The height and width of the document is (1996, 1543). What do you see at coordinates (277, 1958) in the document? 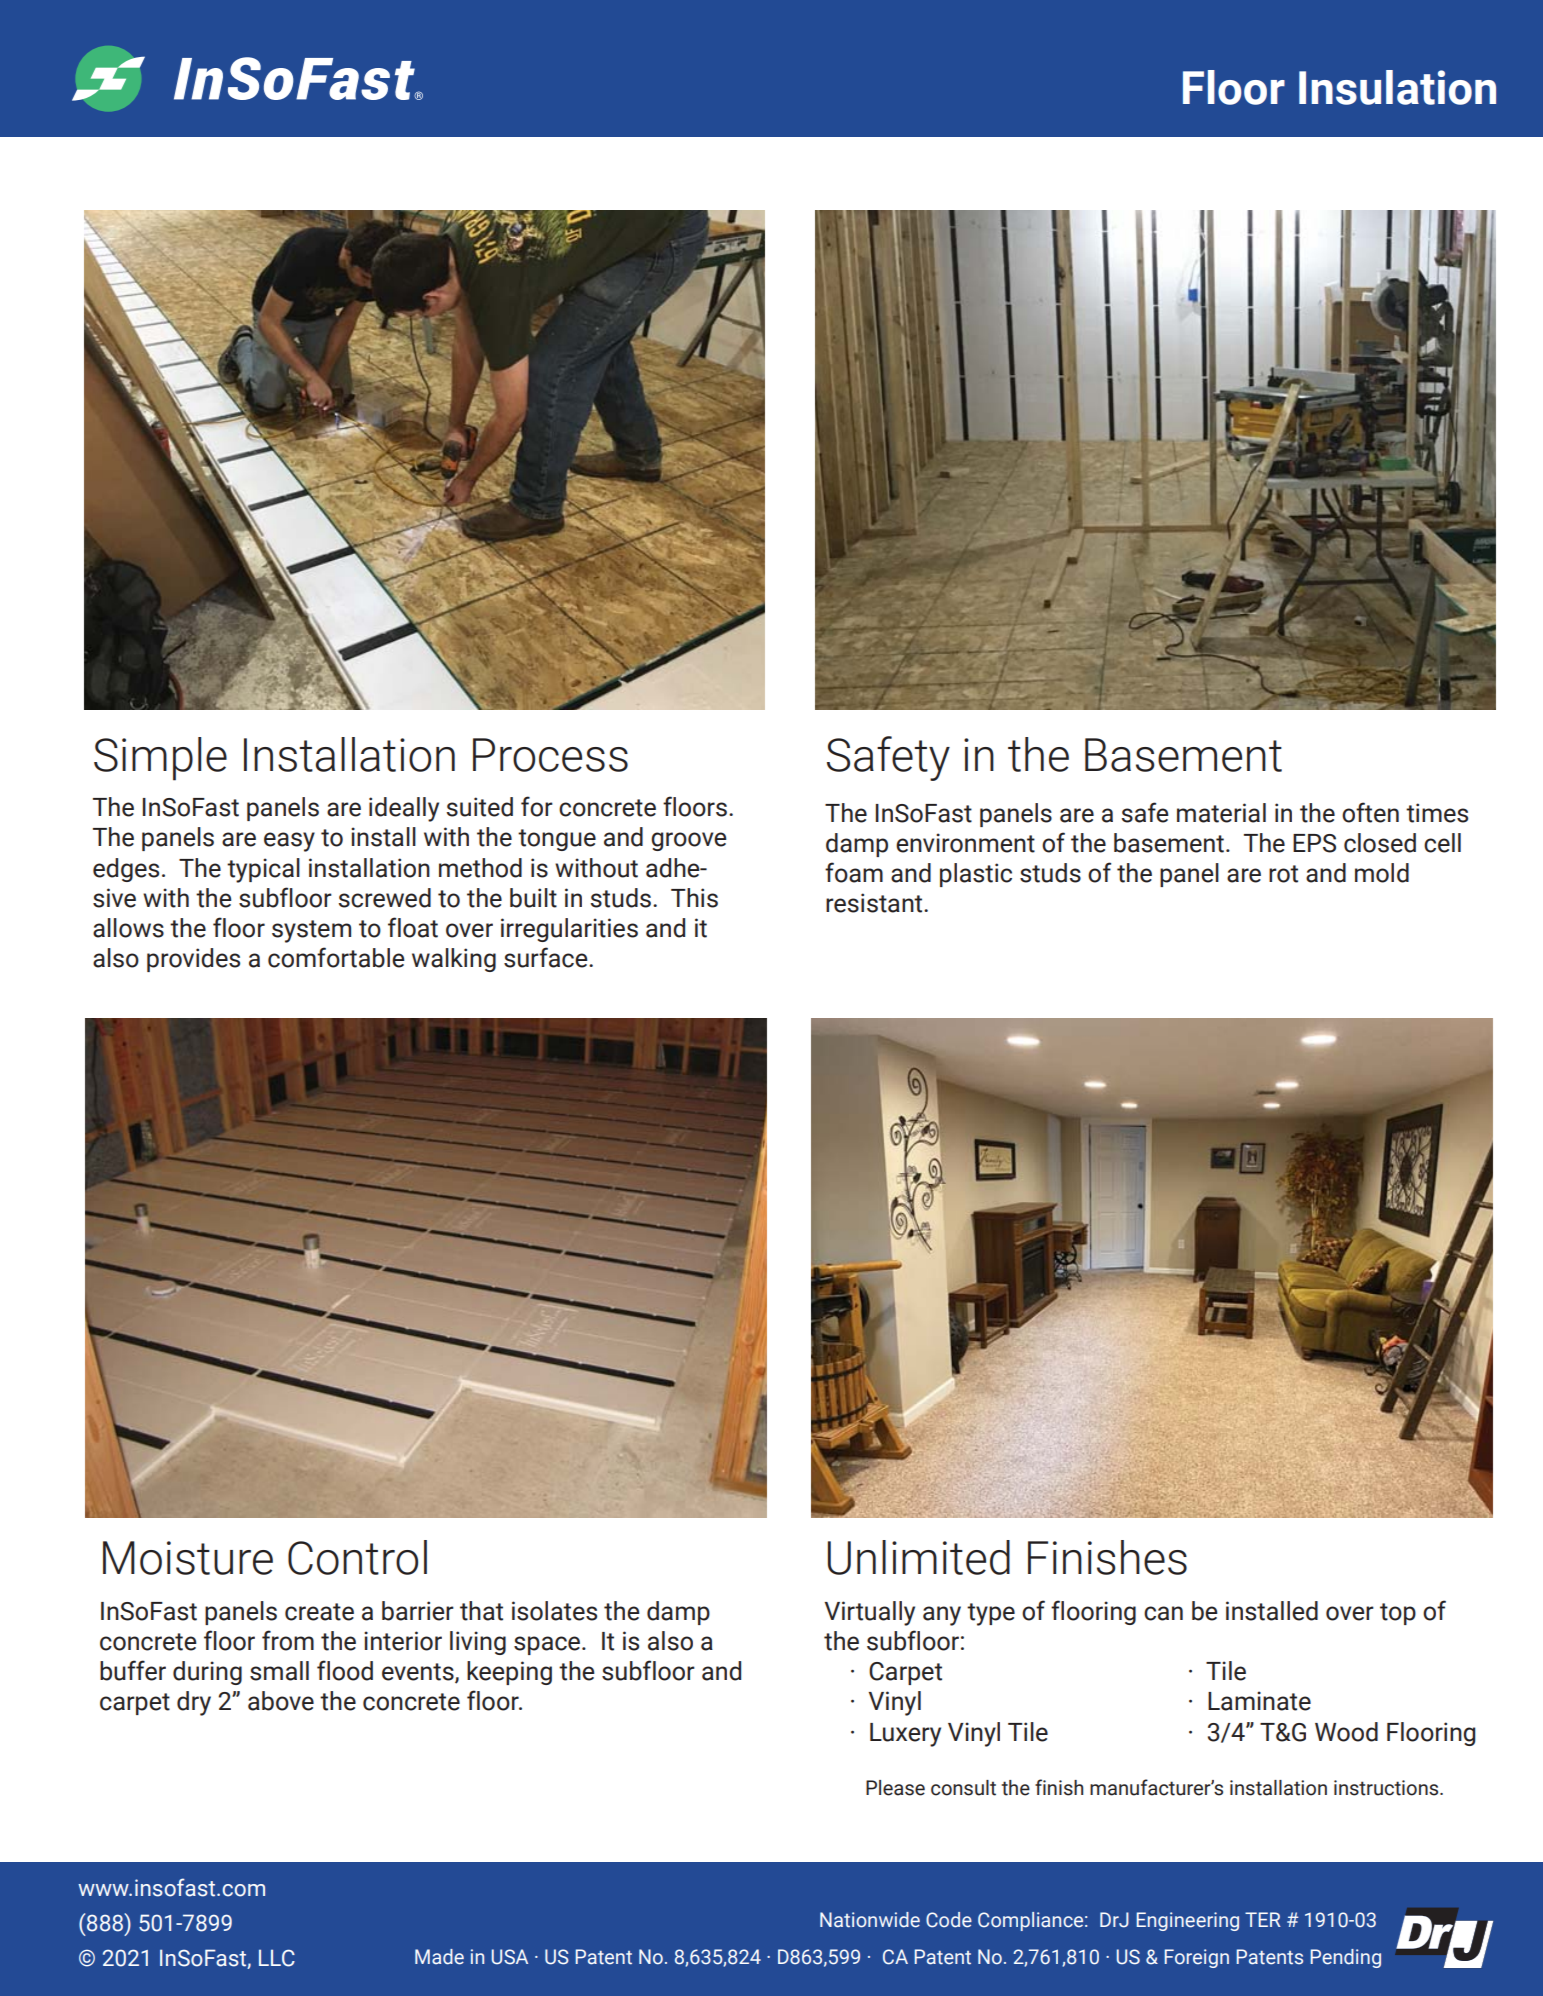
I see `LLC` at bounding box center [277, 1958].
